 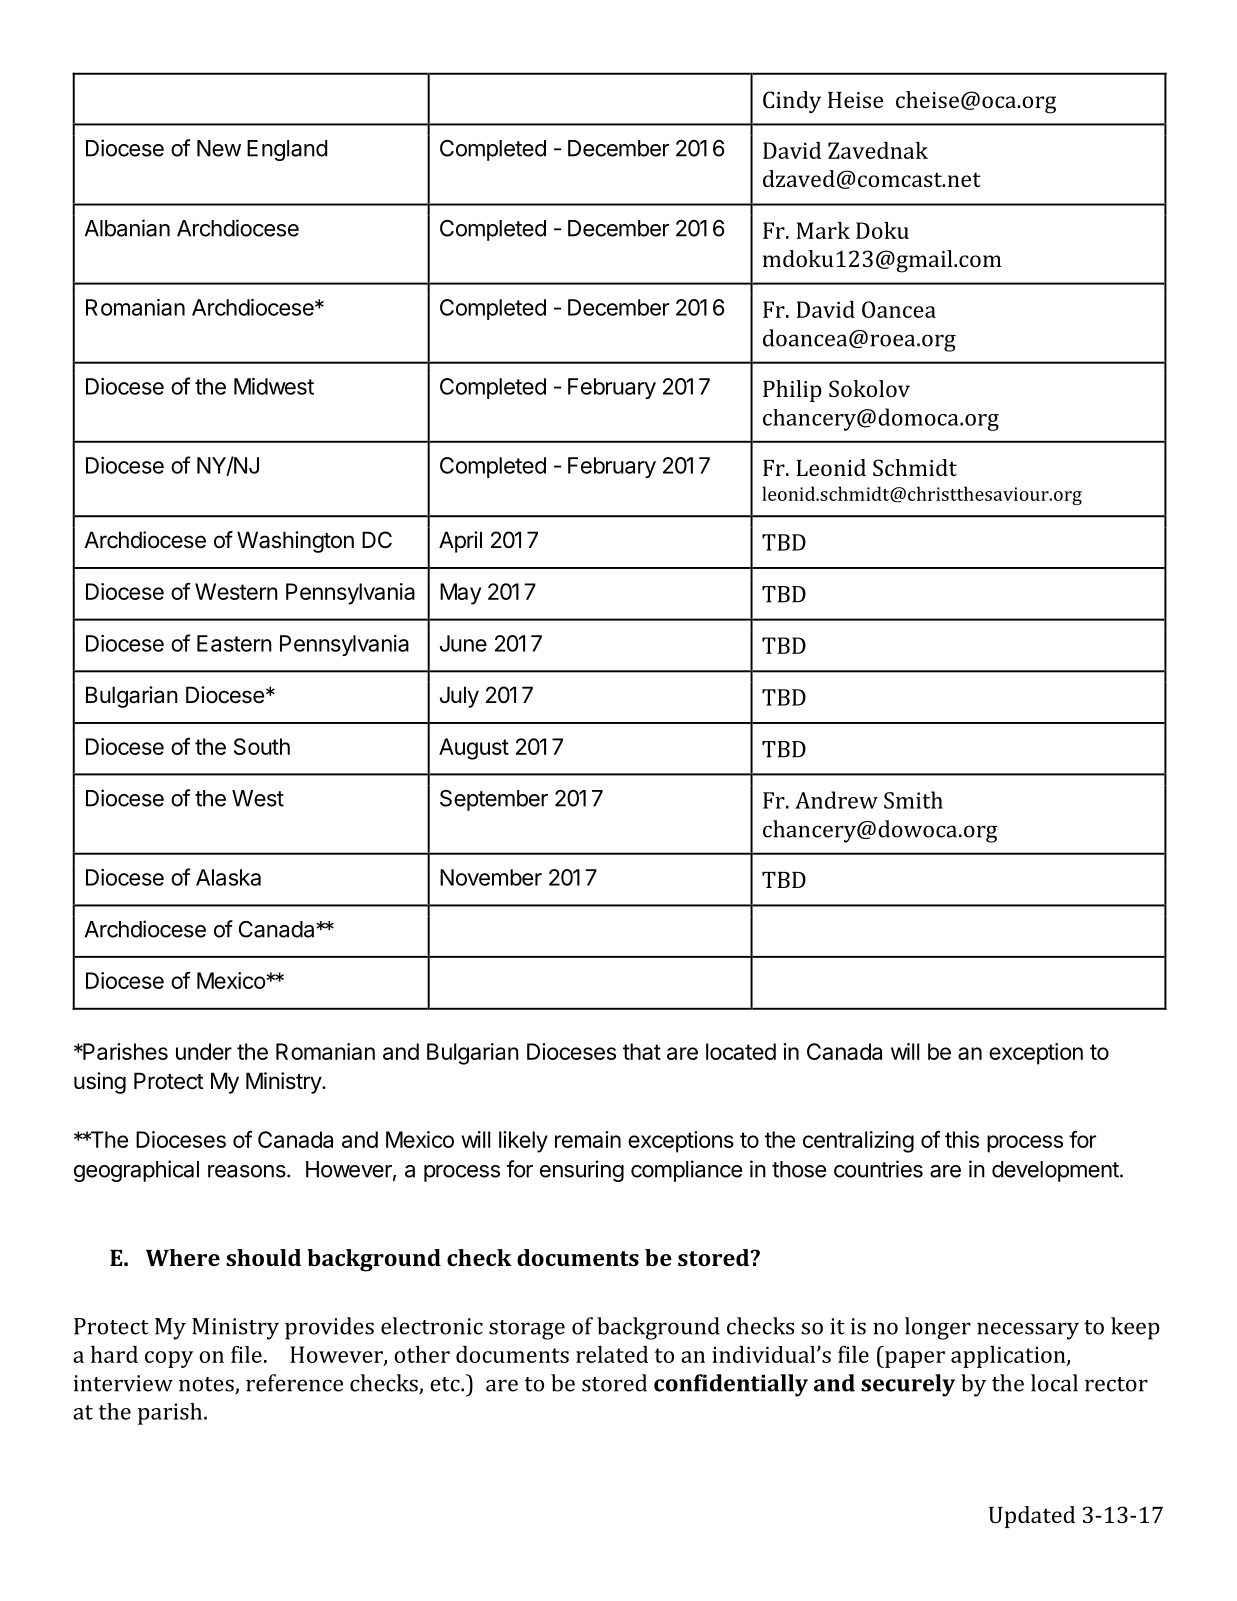 What do you see at coordinates (731, 1385) in the page?
I see `confidentially` at bounding box center [731, 1385].
